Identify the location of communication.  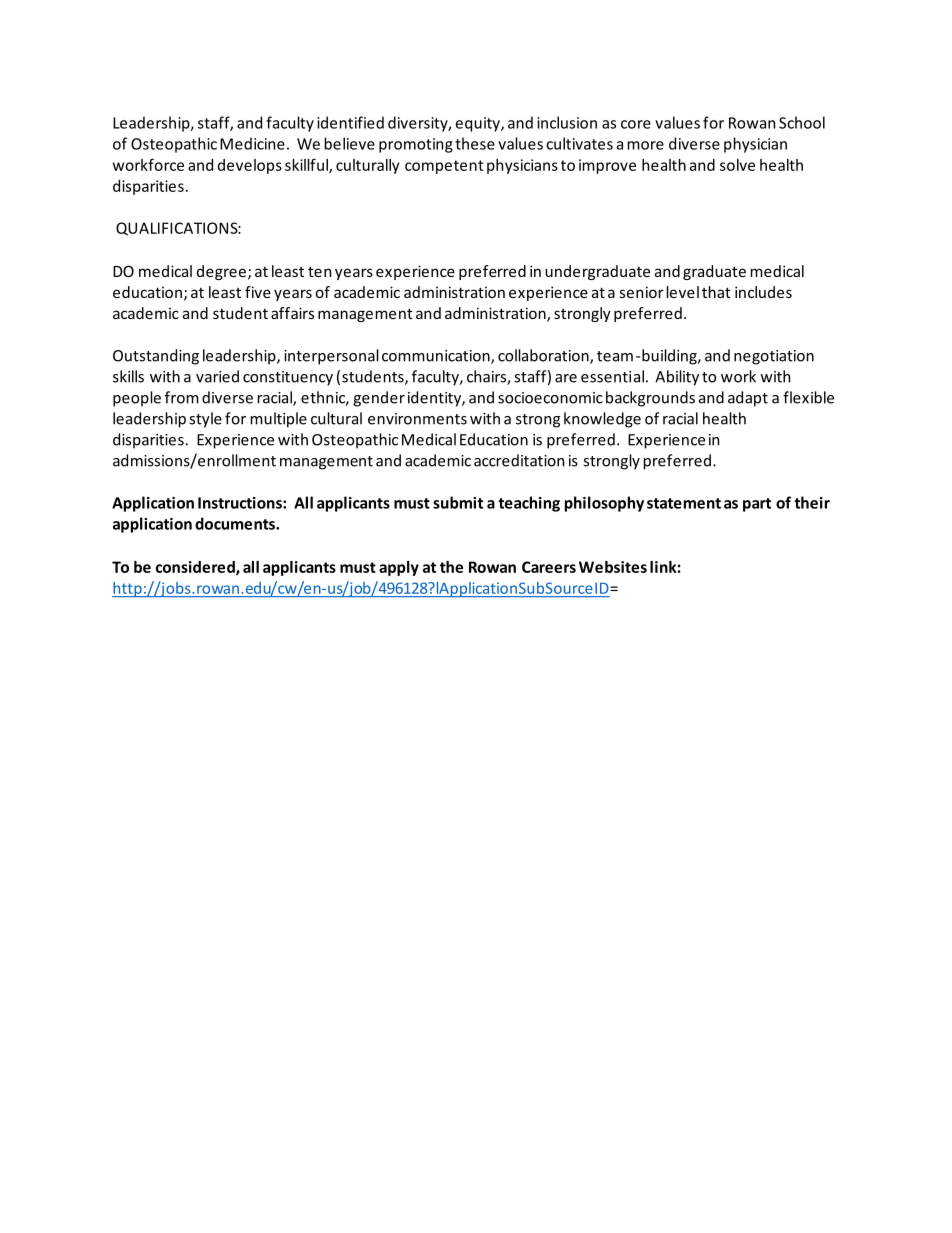
(437, 357).
